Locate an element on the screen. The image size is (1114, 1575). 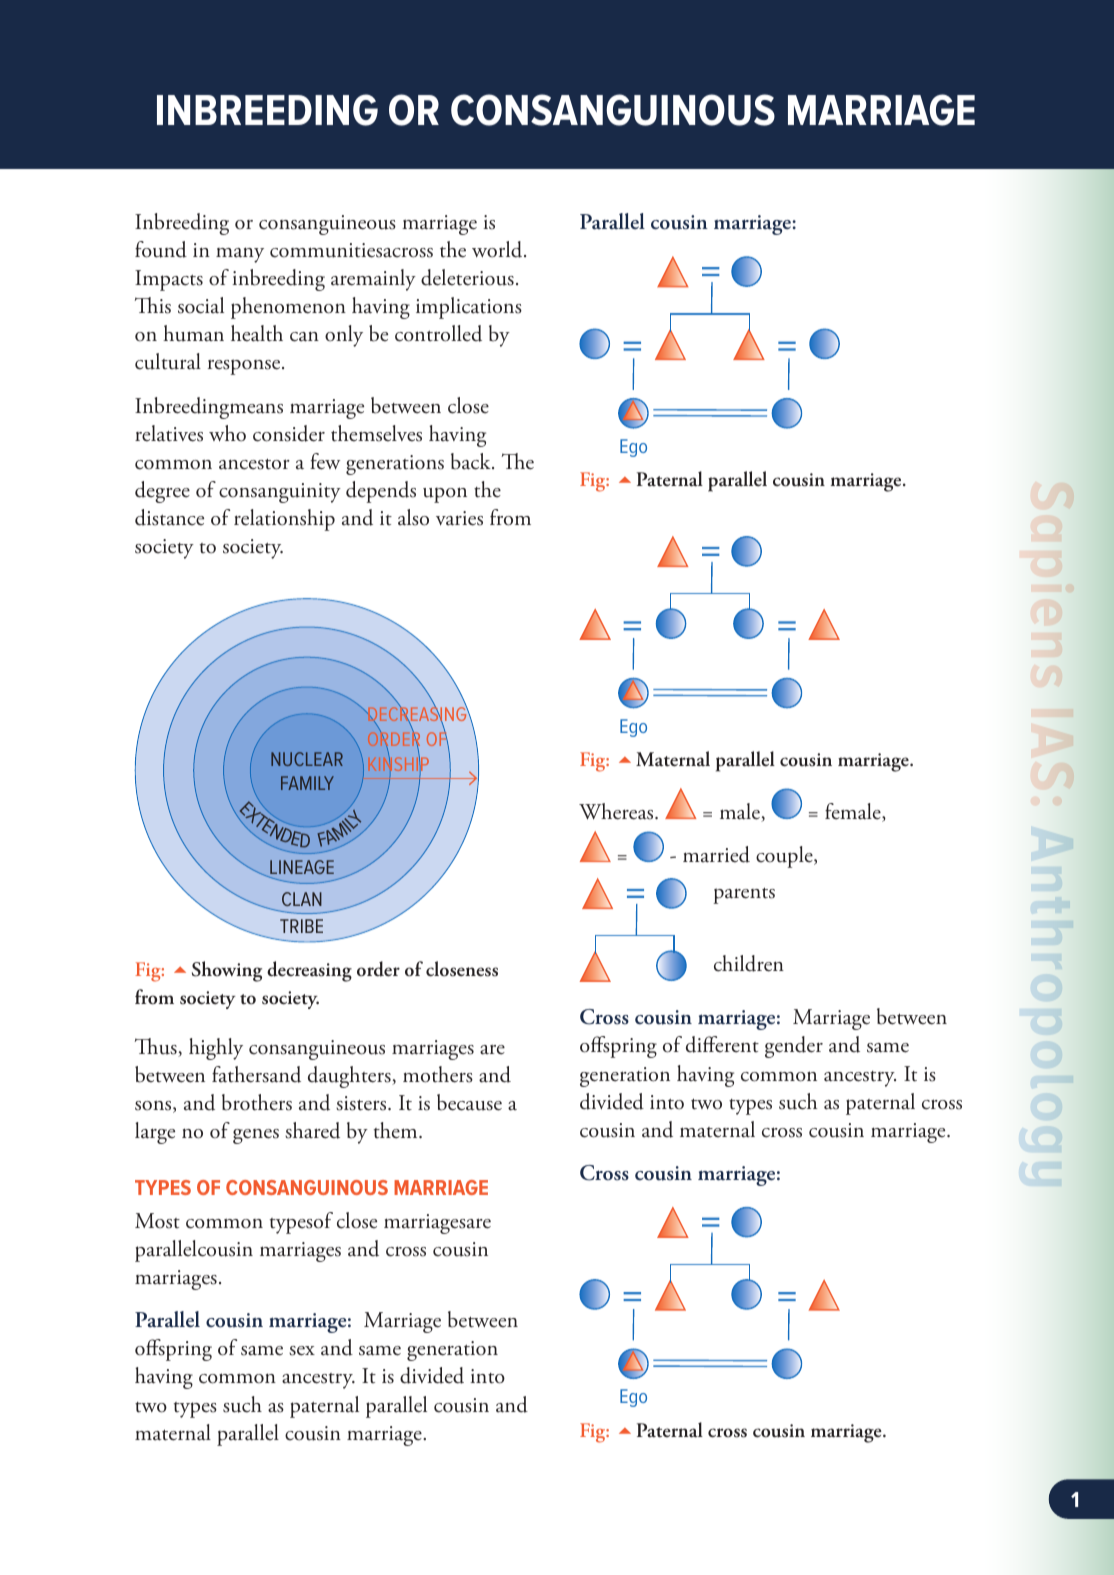
sex is located at coordinates (302, 1351).
